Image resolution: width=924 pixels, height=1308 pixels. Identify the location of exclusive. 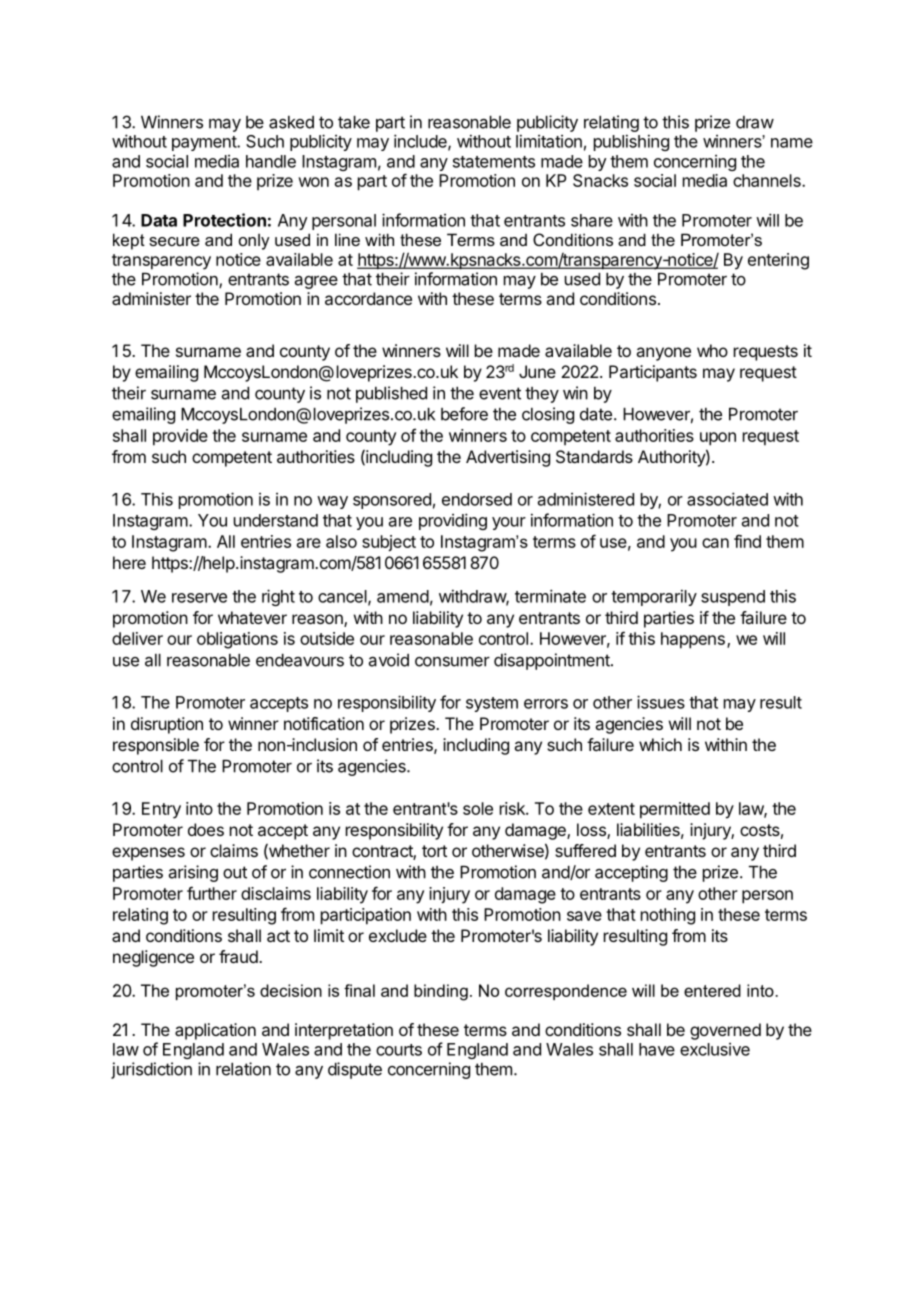
(715, 1049).
